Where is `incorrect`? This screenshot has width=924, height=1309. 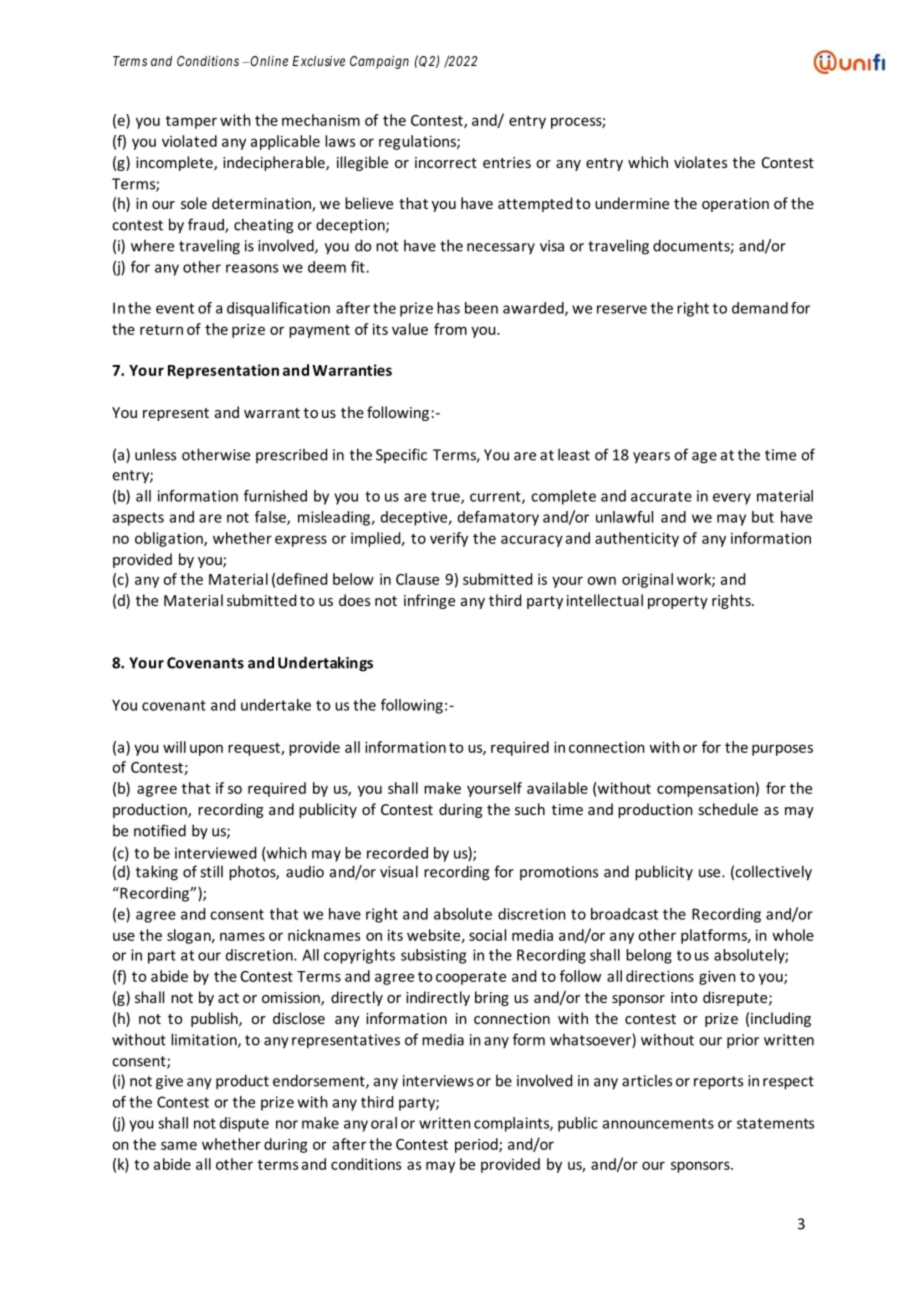
incorrect is located at coordinates (446, 162).
